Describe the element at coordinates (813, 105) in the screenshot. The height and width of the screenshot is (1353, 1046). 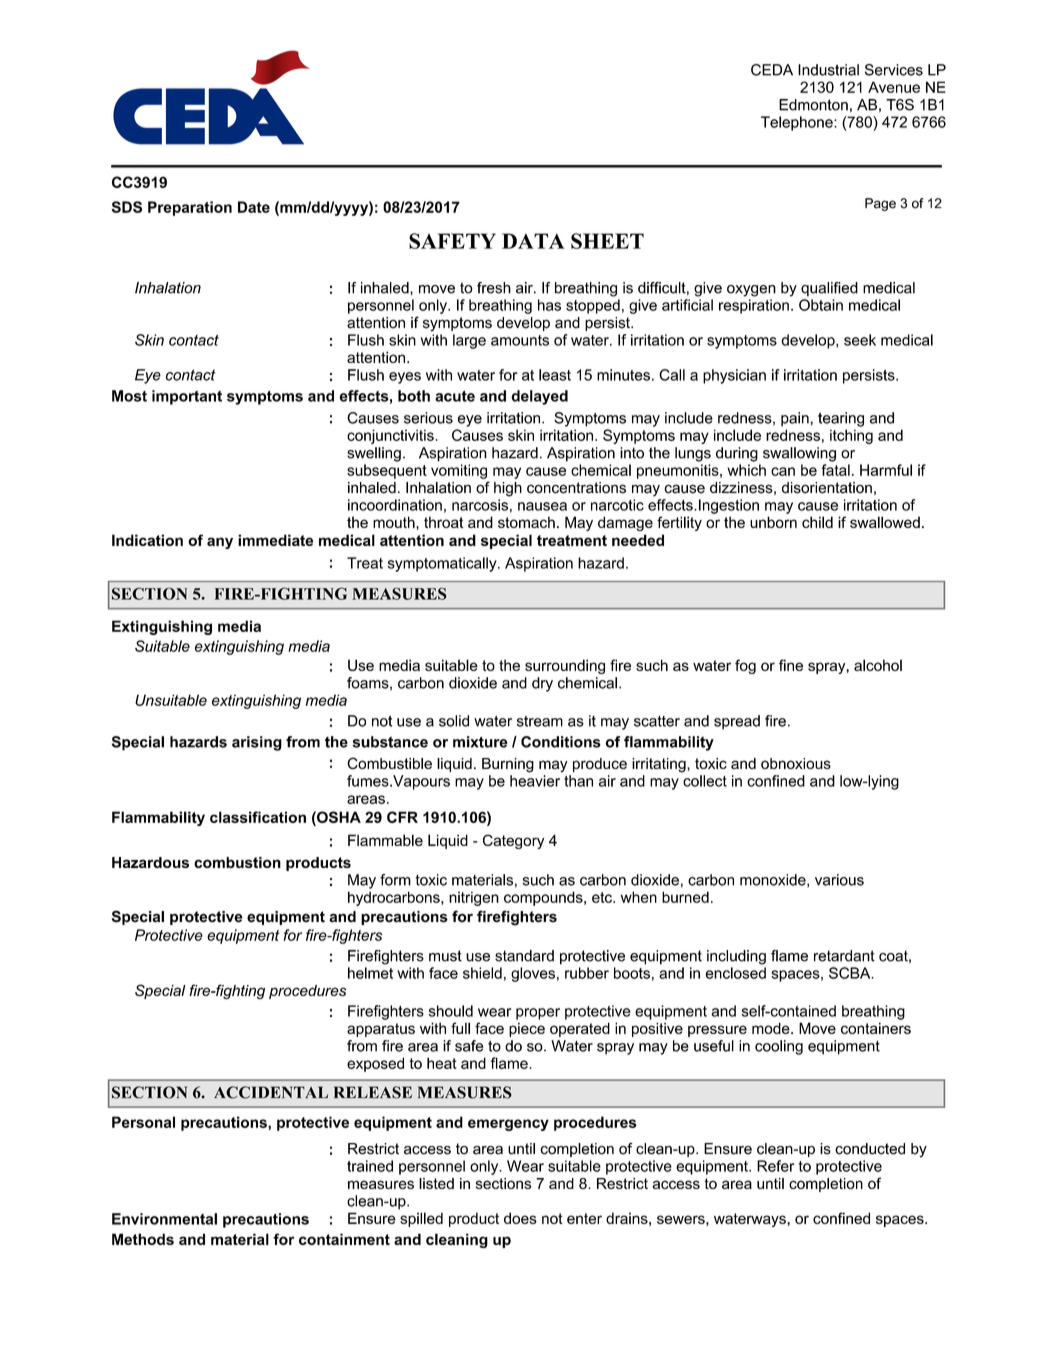
I see `Edmonton` at that location.
